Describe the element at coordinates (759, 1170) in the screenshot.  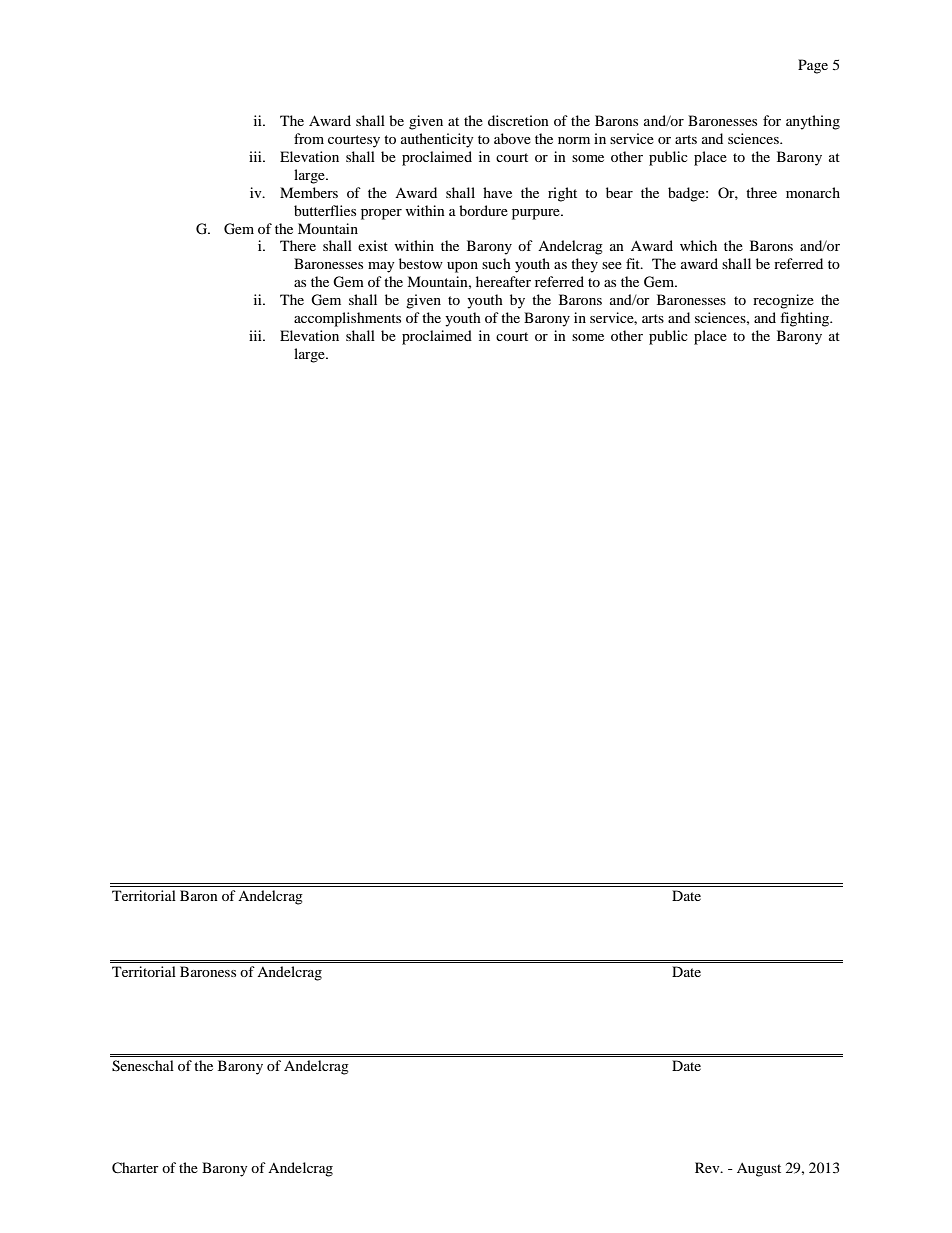
I see `August` at that location.
